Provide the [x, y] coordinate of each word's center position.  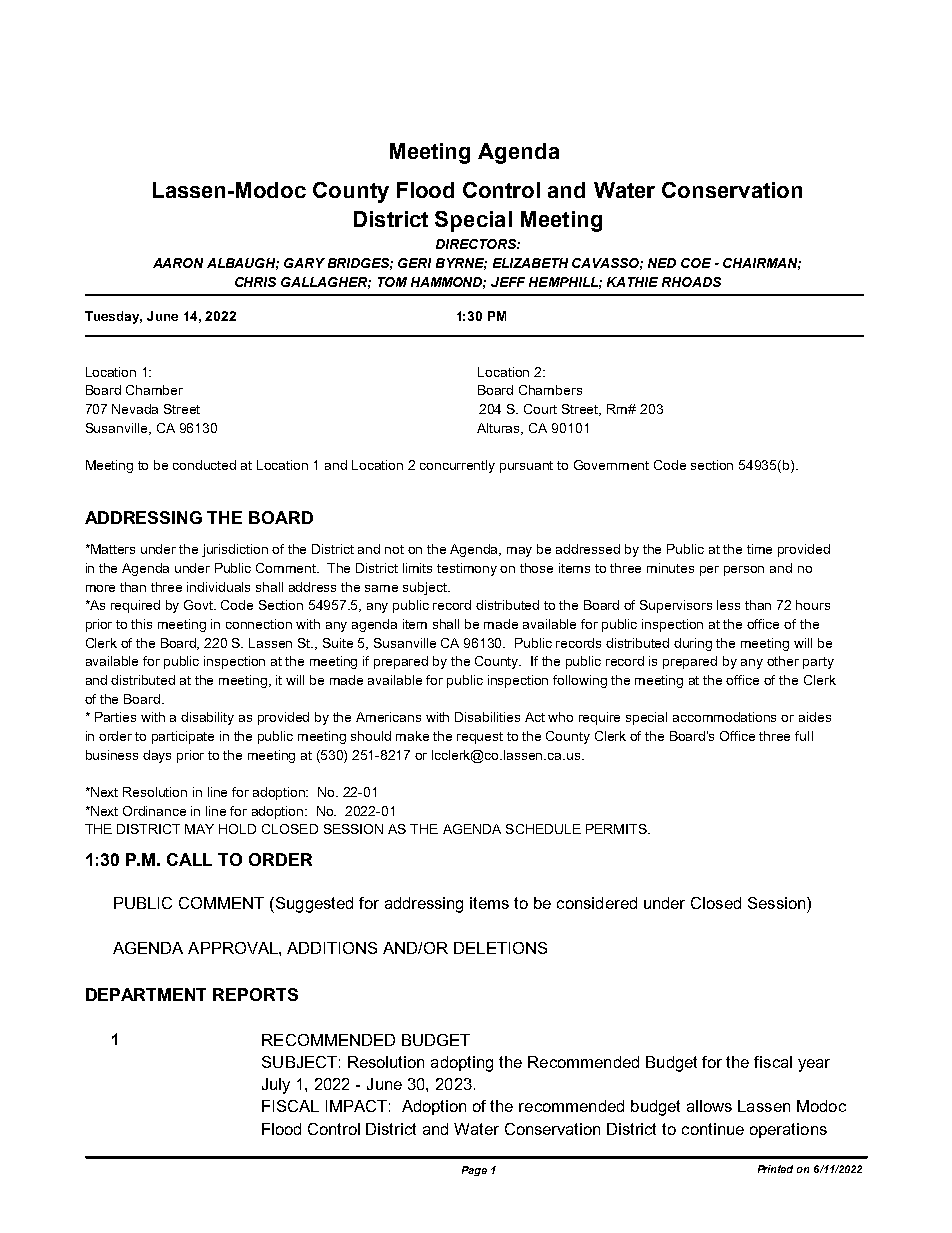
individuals [218, 587]
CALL [189, 859]
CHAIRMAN [762, 264]
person [744, 571]
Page [474, 1171]
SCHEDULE [543, 829]
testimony [467, 569]
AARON [178, 263]
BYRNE [461, 264]
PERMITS [617, 829]
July [276, 1086]
